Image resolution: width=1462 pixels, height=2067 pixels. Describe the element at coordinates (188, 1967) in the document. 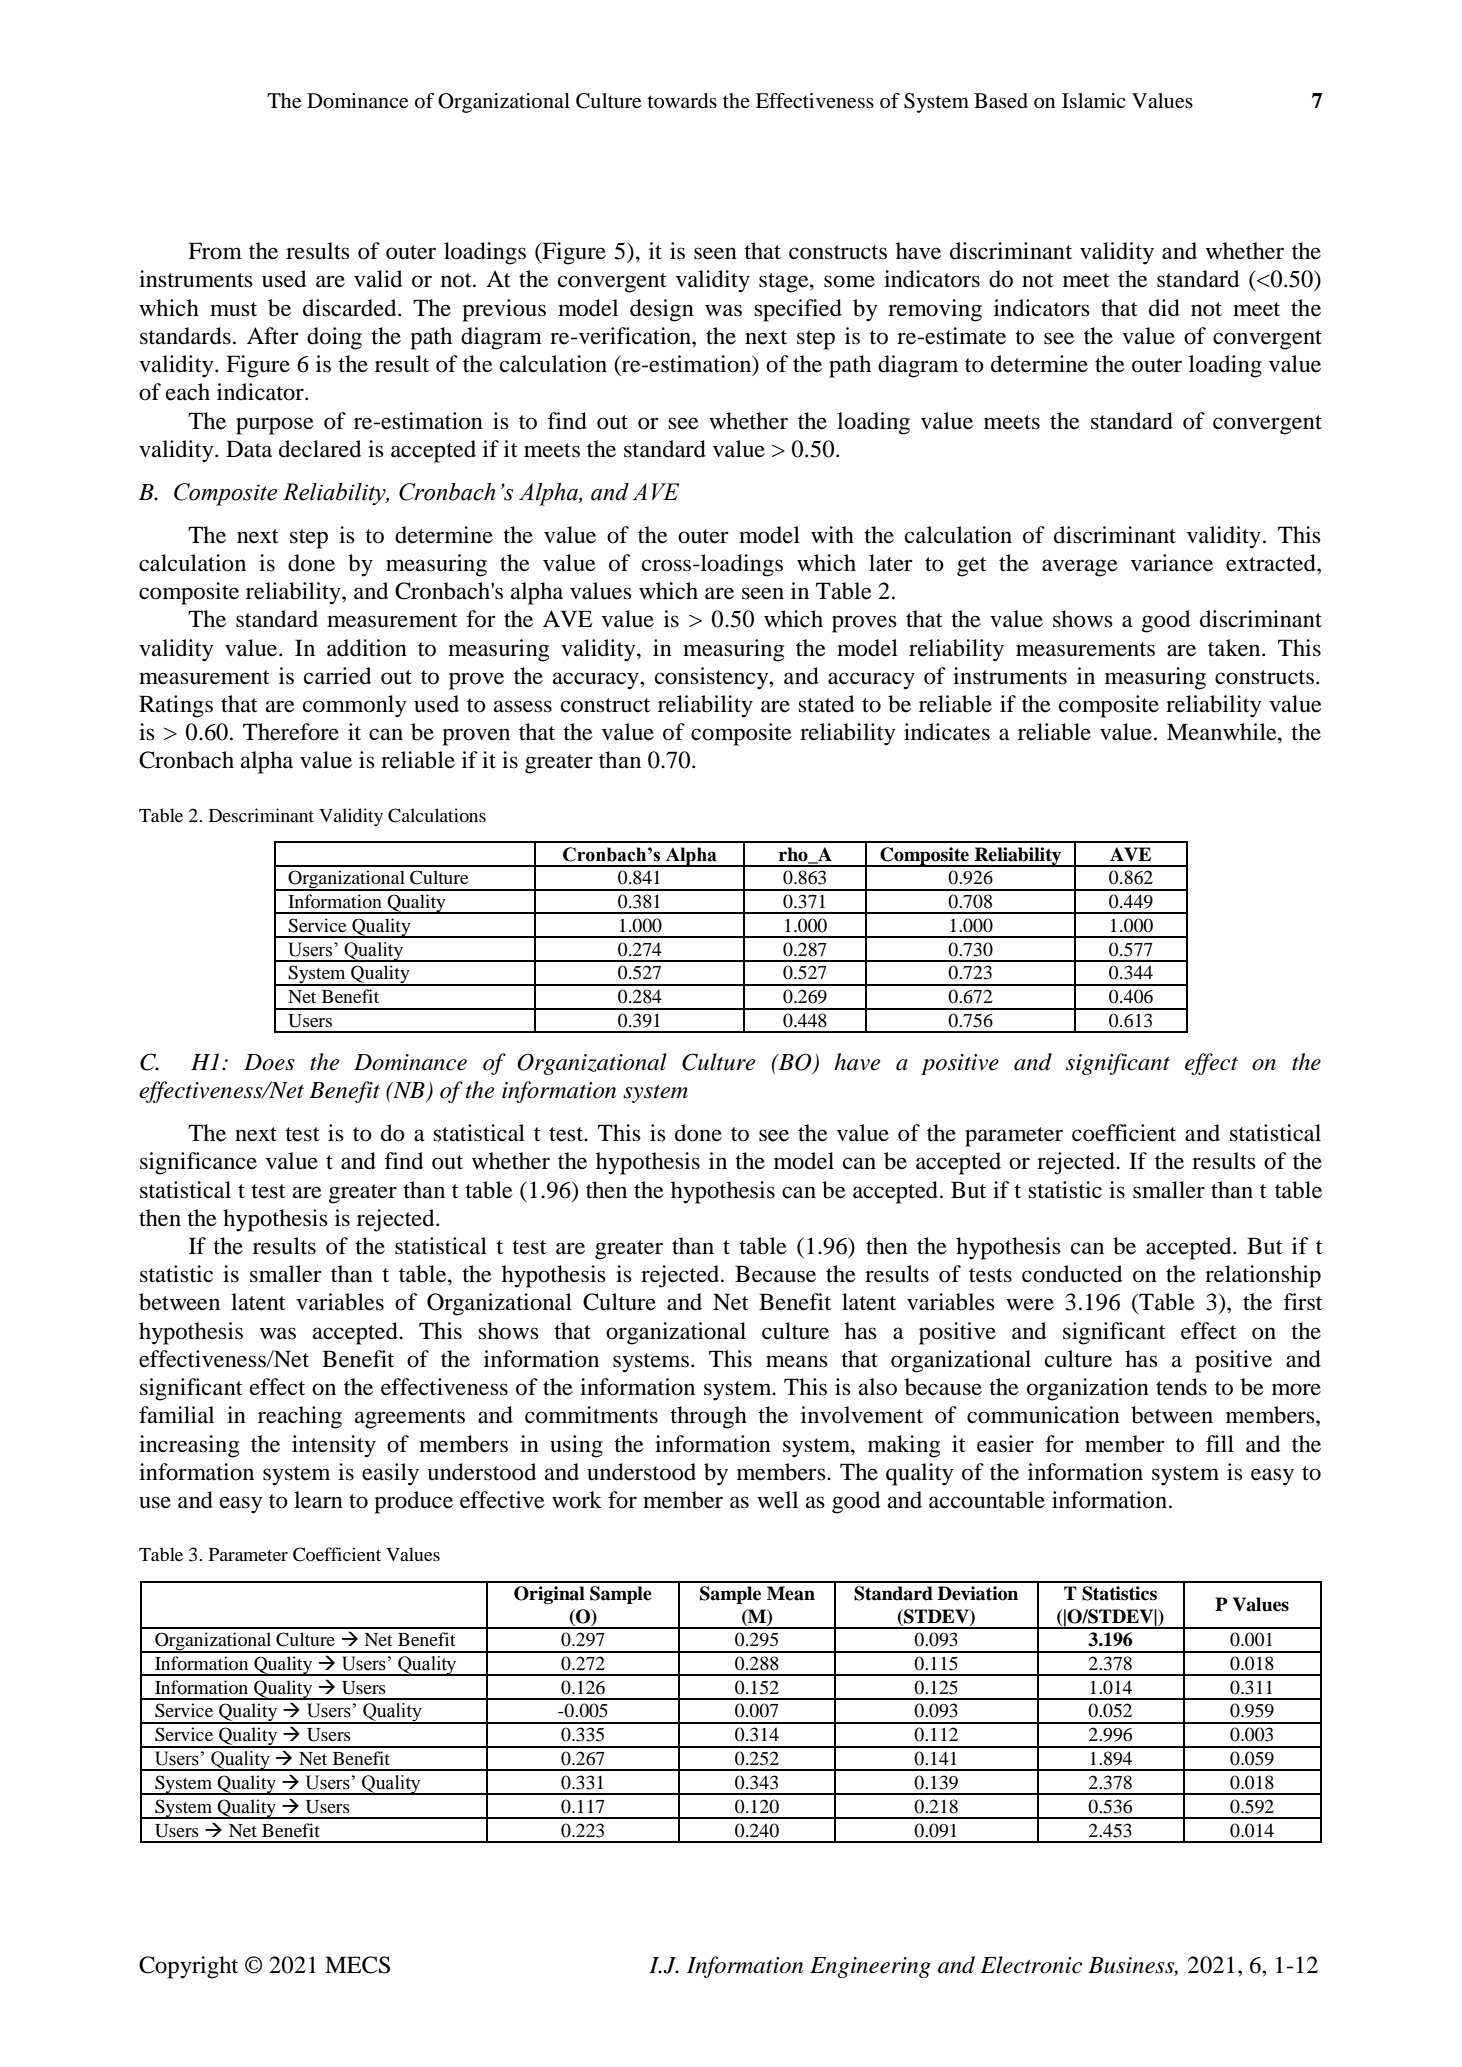

I see `Copyright` at that location.
